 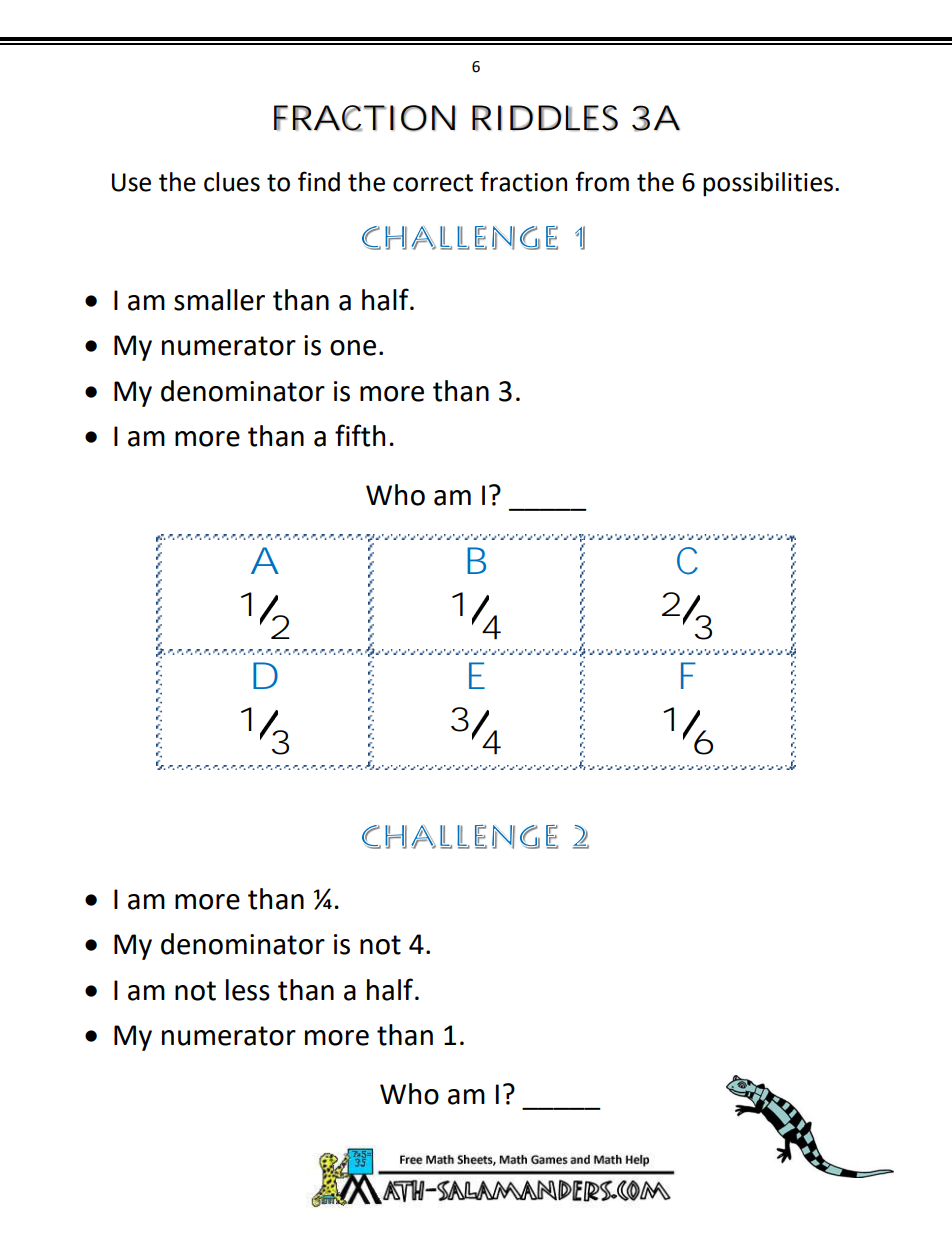 I want to click on possibilities, so click(x=768, y=184).
